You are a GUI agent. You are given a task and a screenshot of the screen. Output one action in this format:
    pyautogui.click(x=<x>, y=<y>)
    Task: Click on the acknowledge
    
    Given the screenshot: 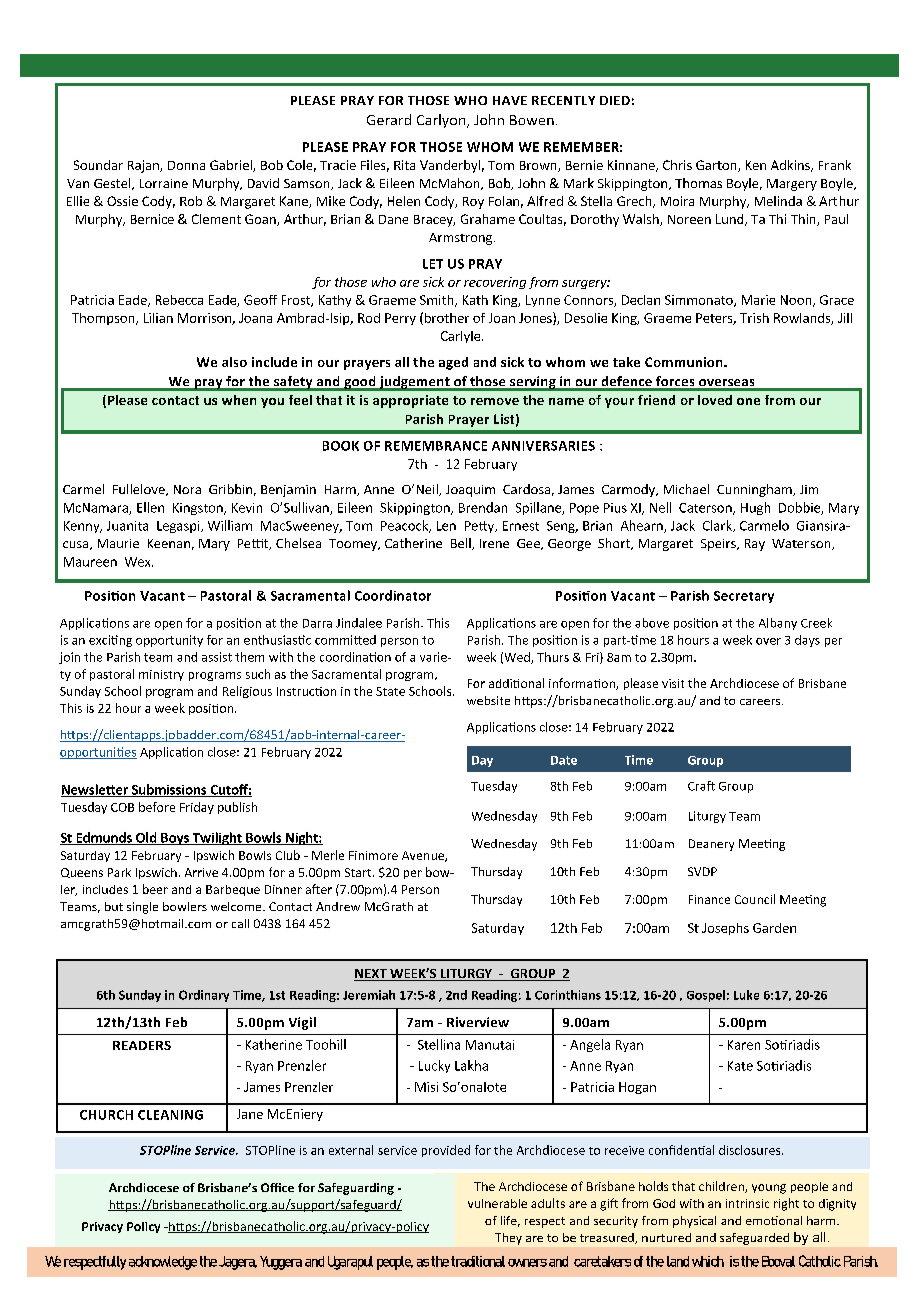 What is the action you would take?
    pyautogui.click(x=163, y=1263)
